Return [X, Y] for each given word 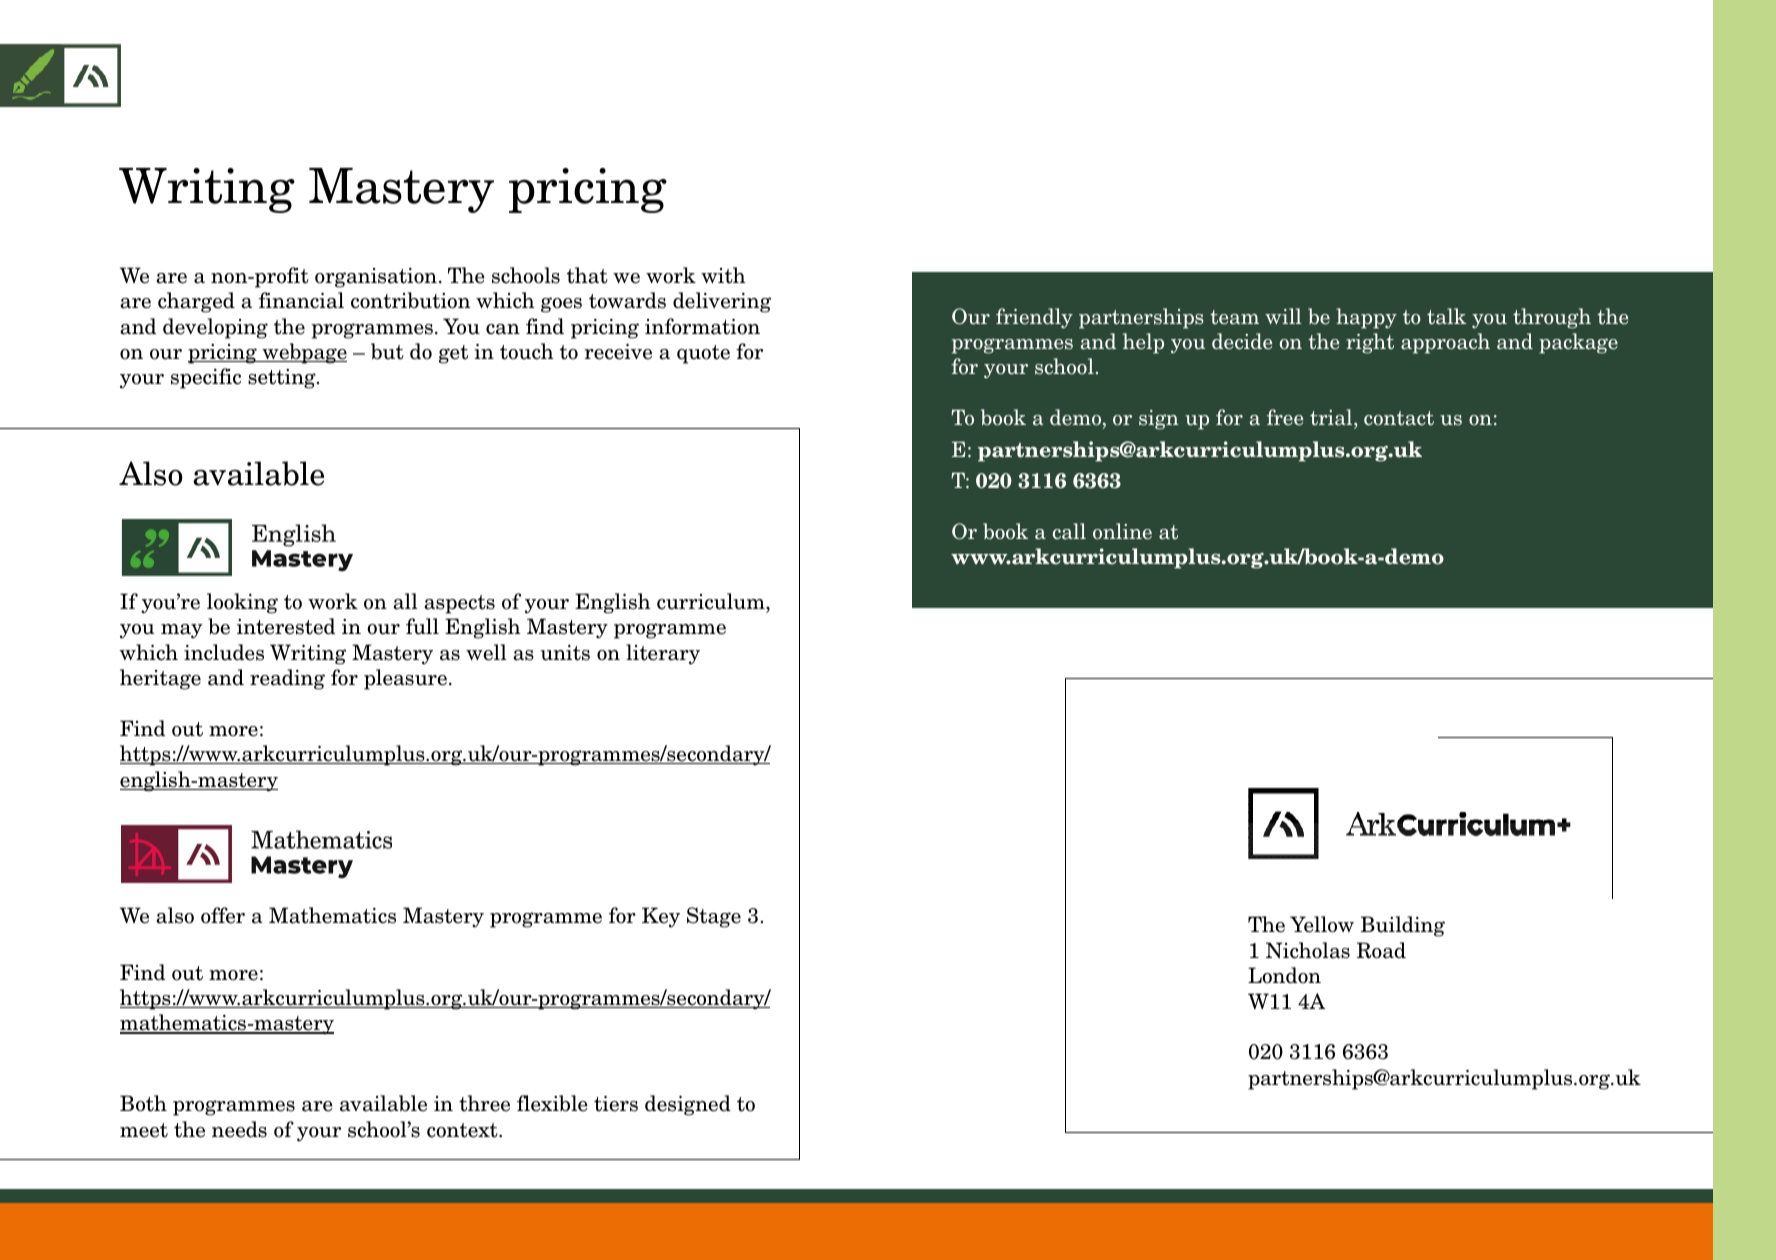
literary [663, 654]
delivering [722, 302]
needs [239, 1129]
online [1122, 531]
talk [1446, 316]
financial [301, 300]
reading [287, 679]
